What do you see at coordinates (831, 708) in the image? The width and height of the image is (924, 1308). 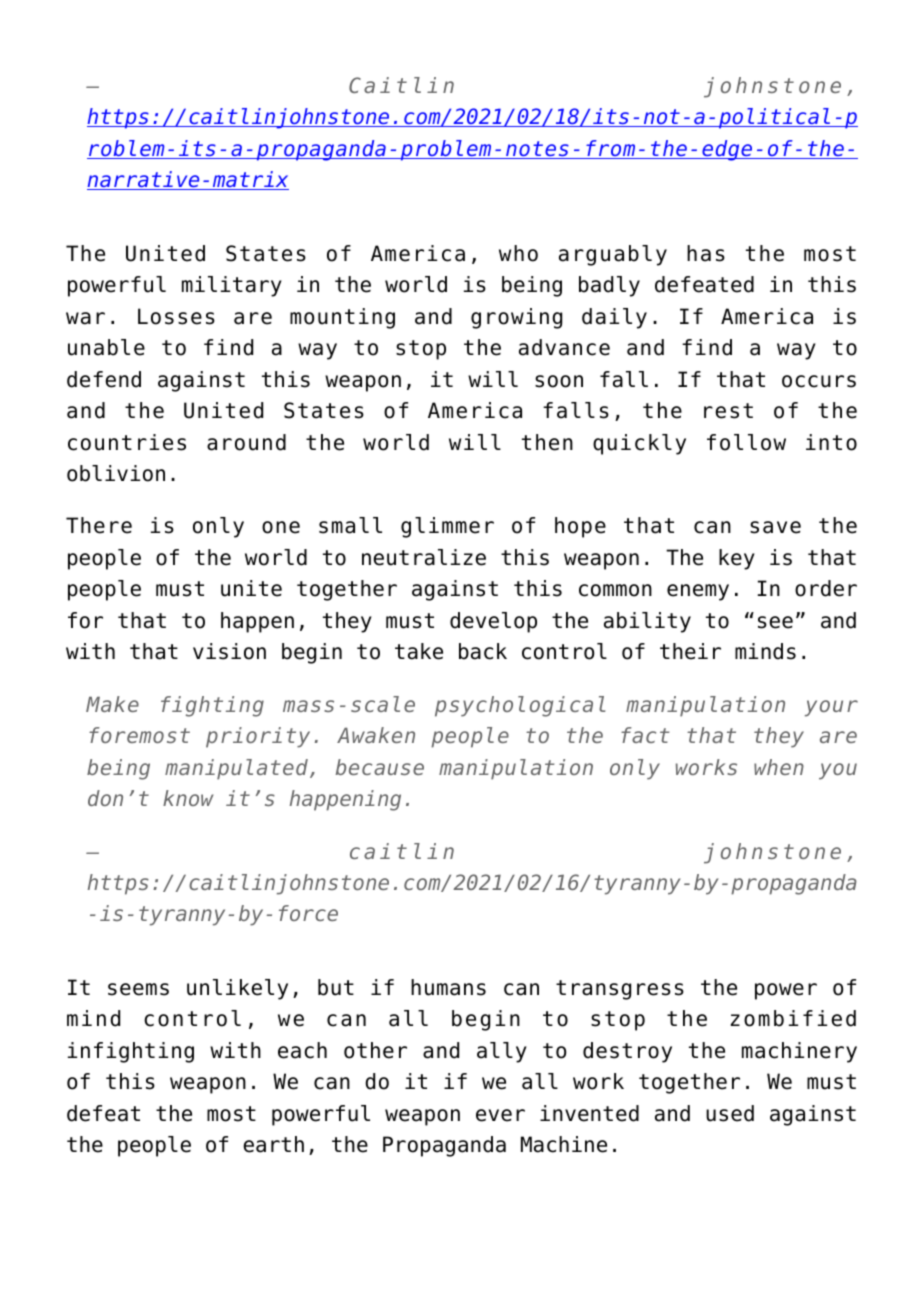 I see `your` at bounding box center [831, 708].
